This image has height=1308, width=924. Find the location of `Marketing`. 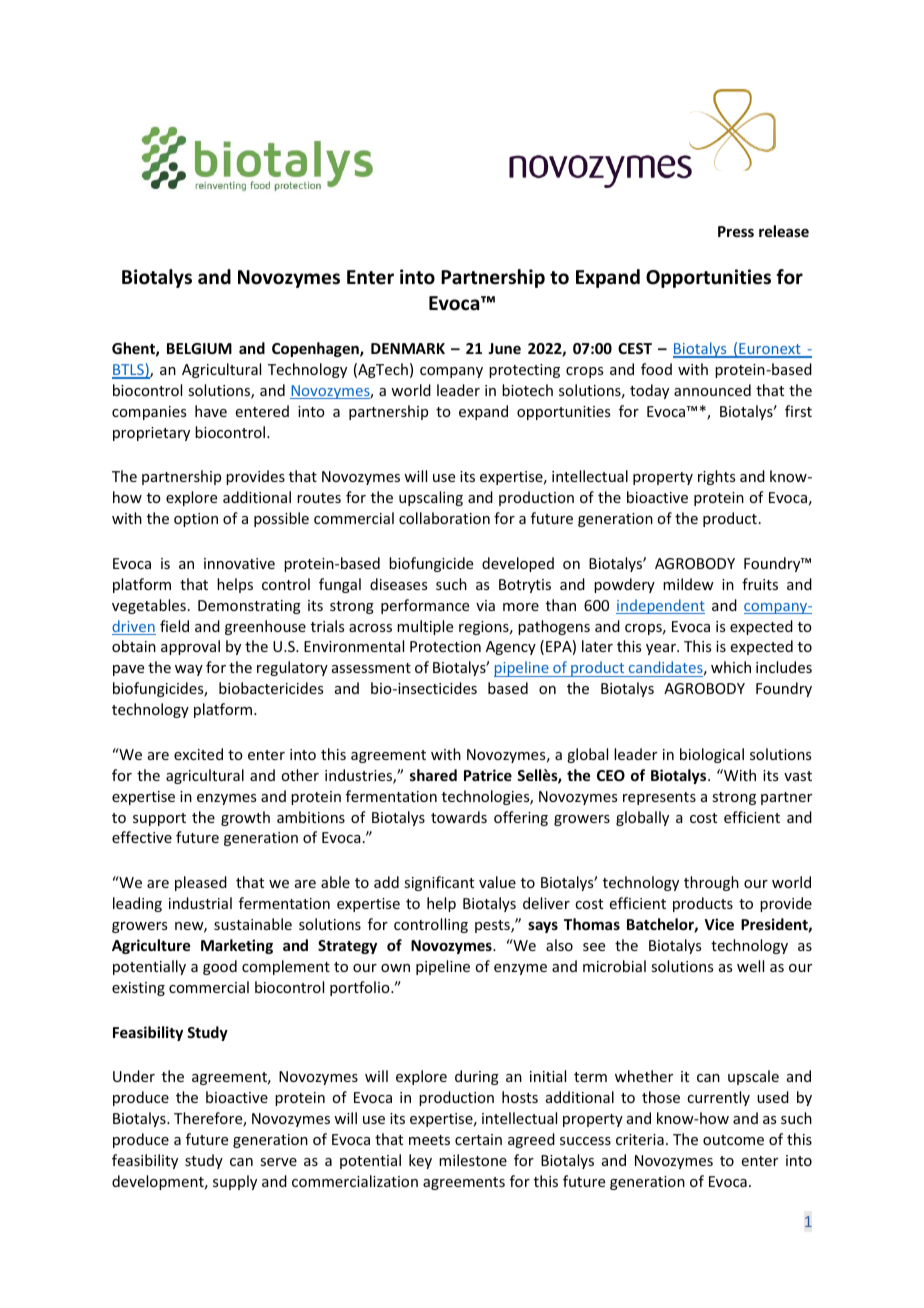

Marketing is located at coordinates (237, 946).
